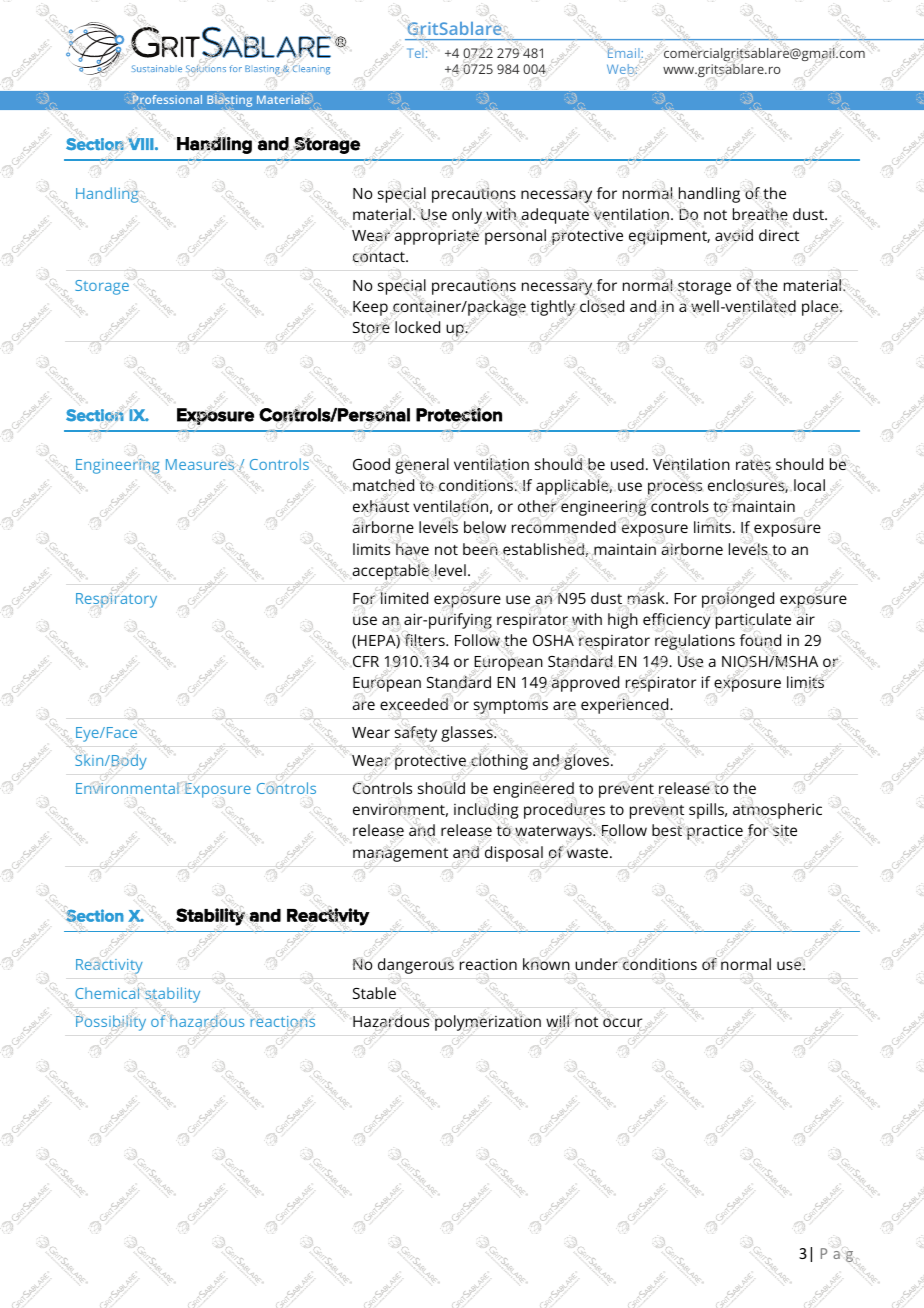 This screenshot has height=1308, width=924. Describe the element at coordinates (417, 327) in the screenshot. I see `locked` at that location.
